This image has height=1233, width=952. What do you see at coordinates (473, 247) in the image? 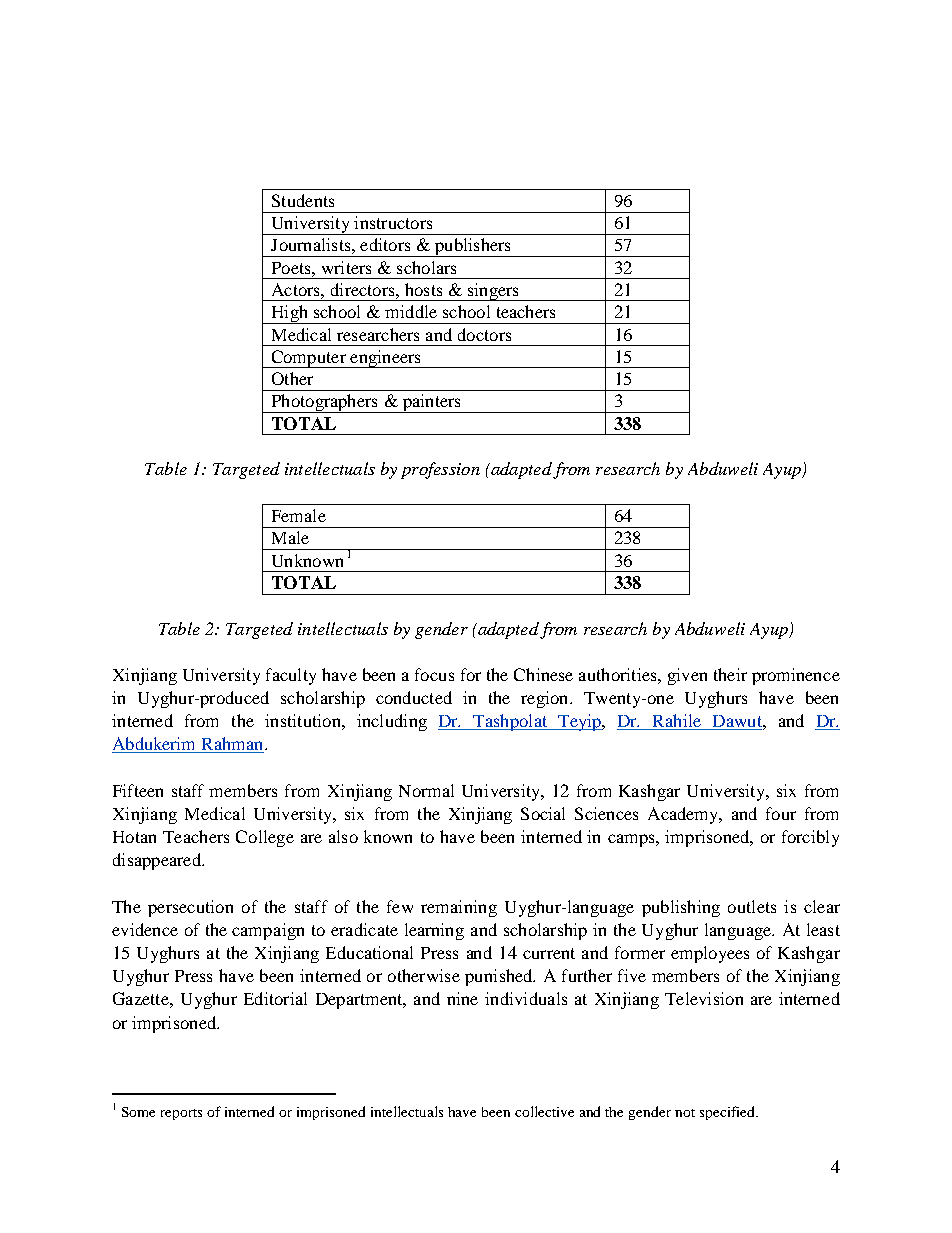
I see `publishers` at bounding box center [473, 247].
